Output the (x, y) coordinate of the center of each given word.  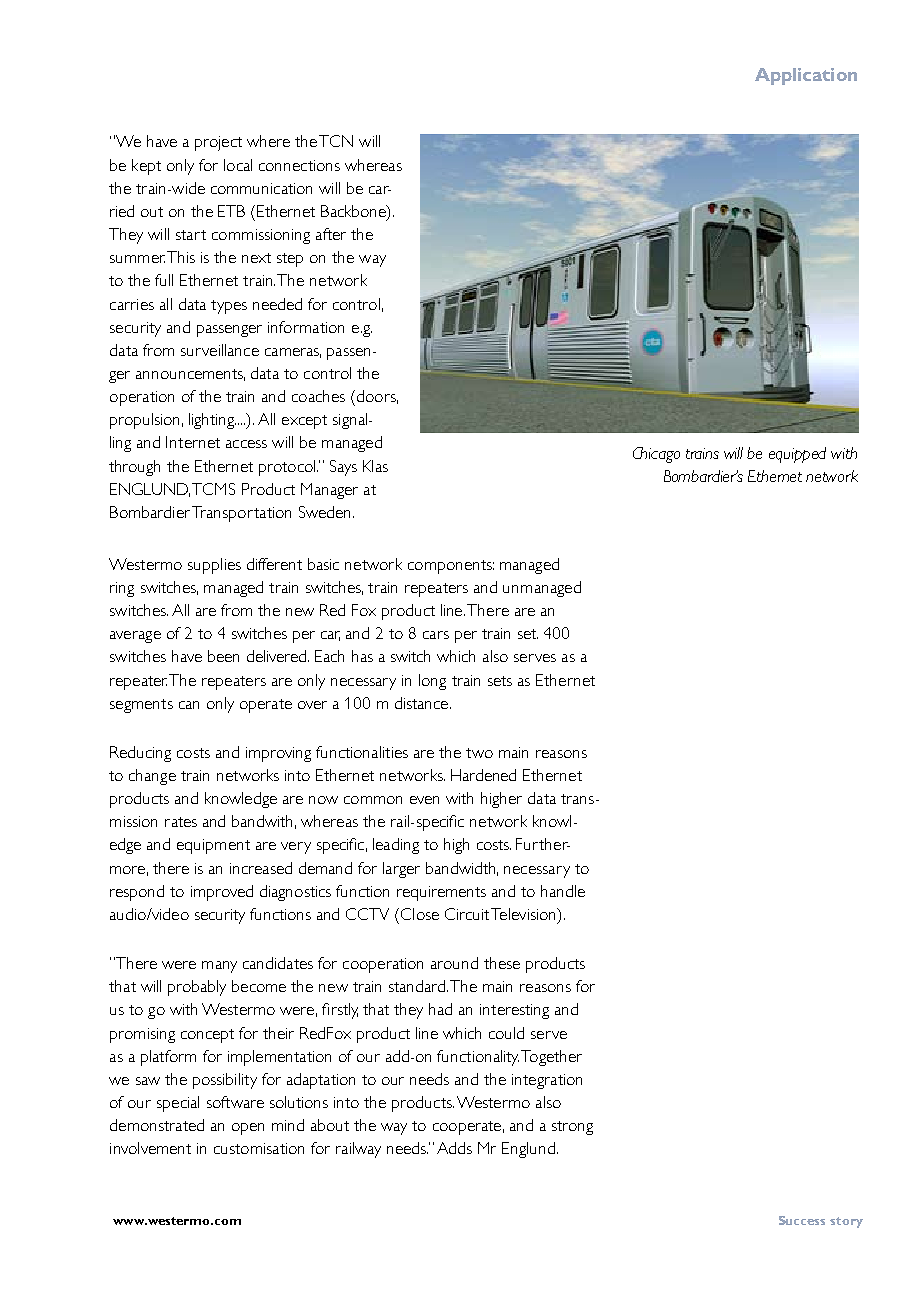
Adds (454, 1148)
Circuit (467, 914)
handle (563, 891)
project (218, 143)
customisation (259, 1148)
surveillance (220, 350)
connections (299, 165)
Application (806, 76)
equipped (797, 455)
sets (500, 681)
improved (222, 893)
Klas (375, 466)
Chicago (656, 455)
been (223, 656)
